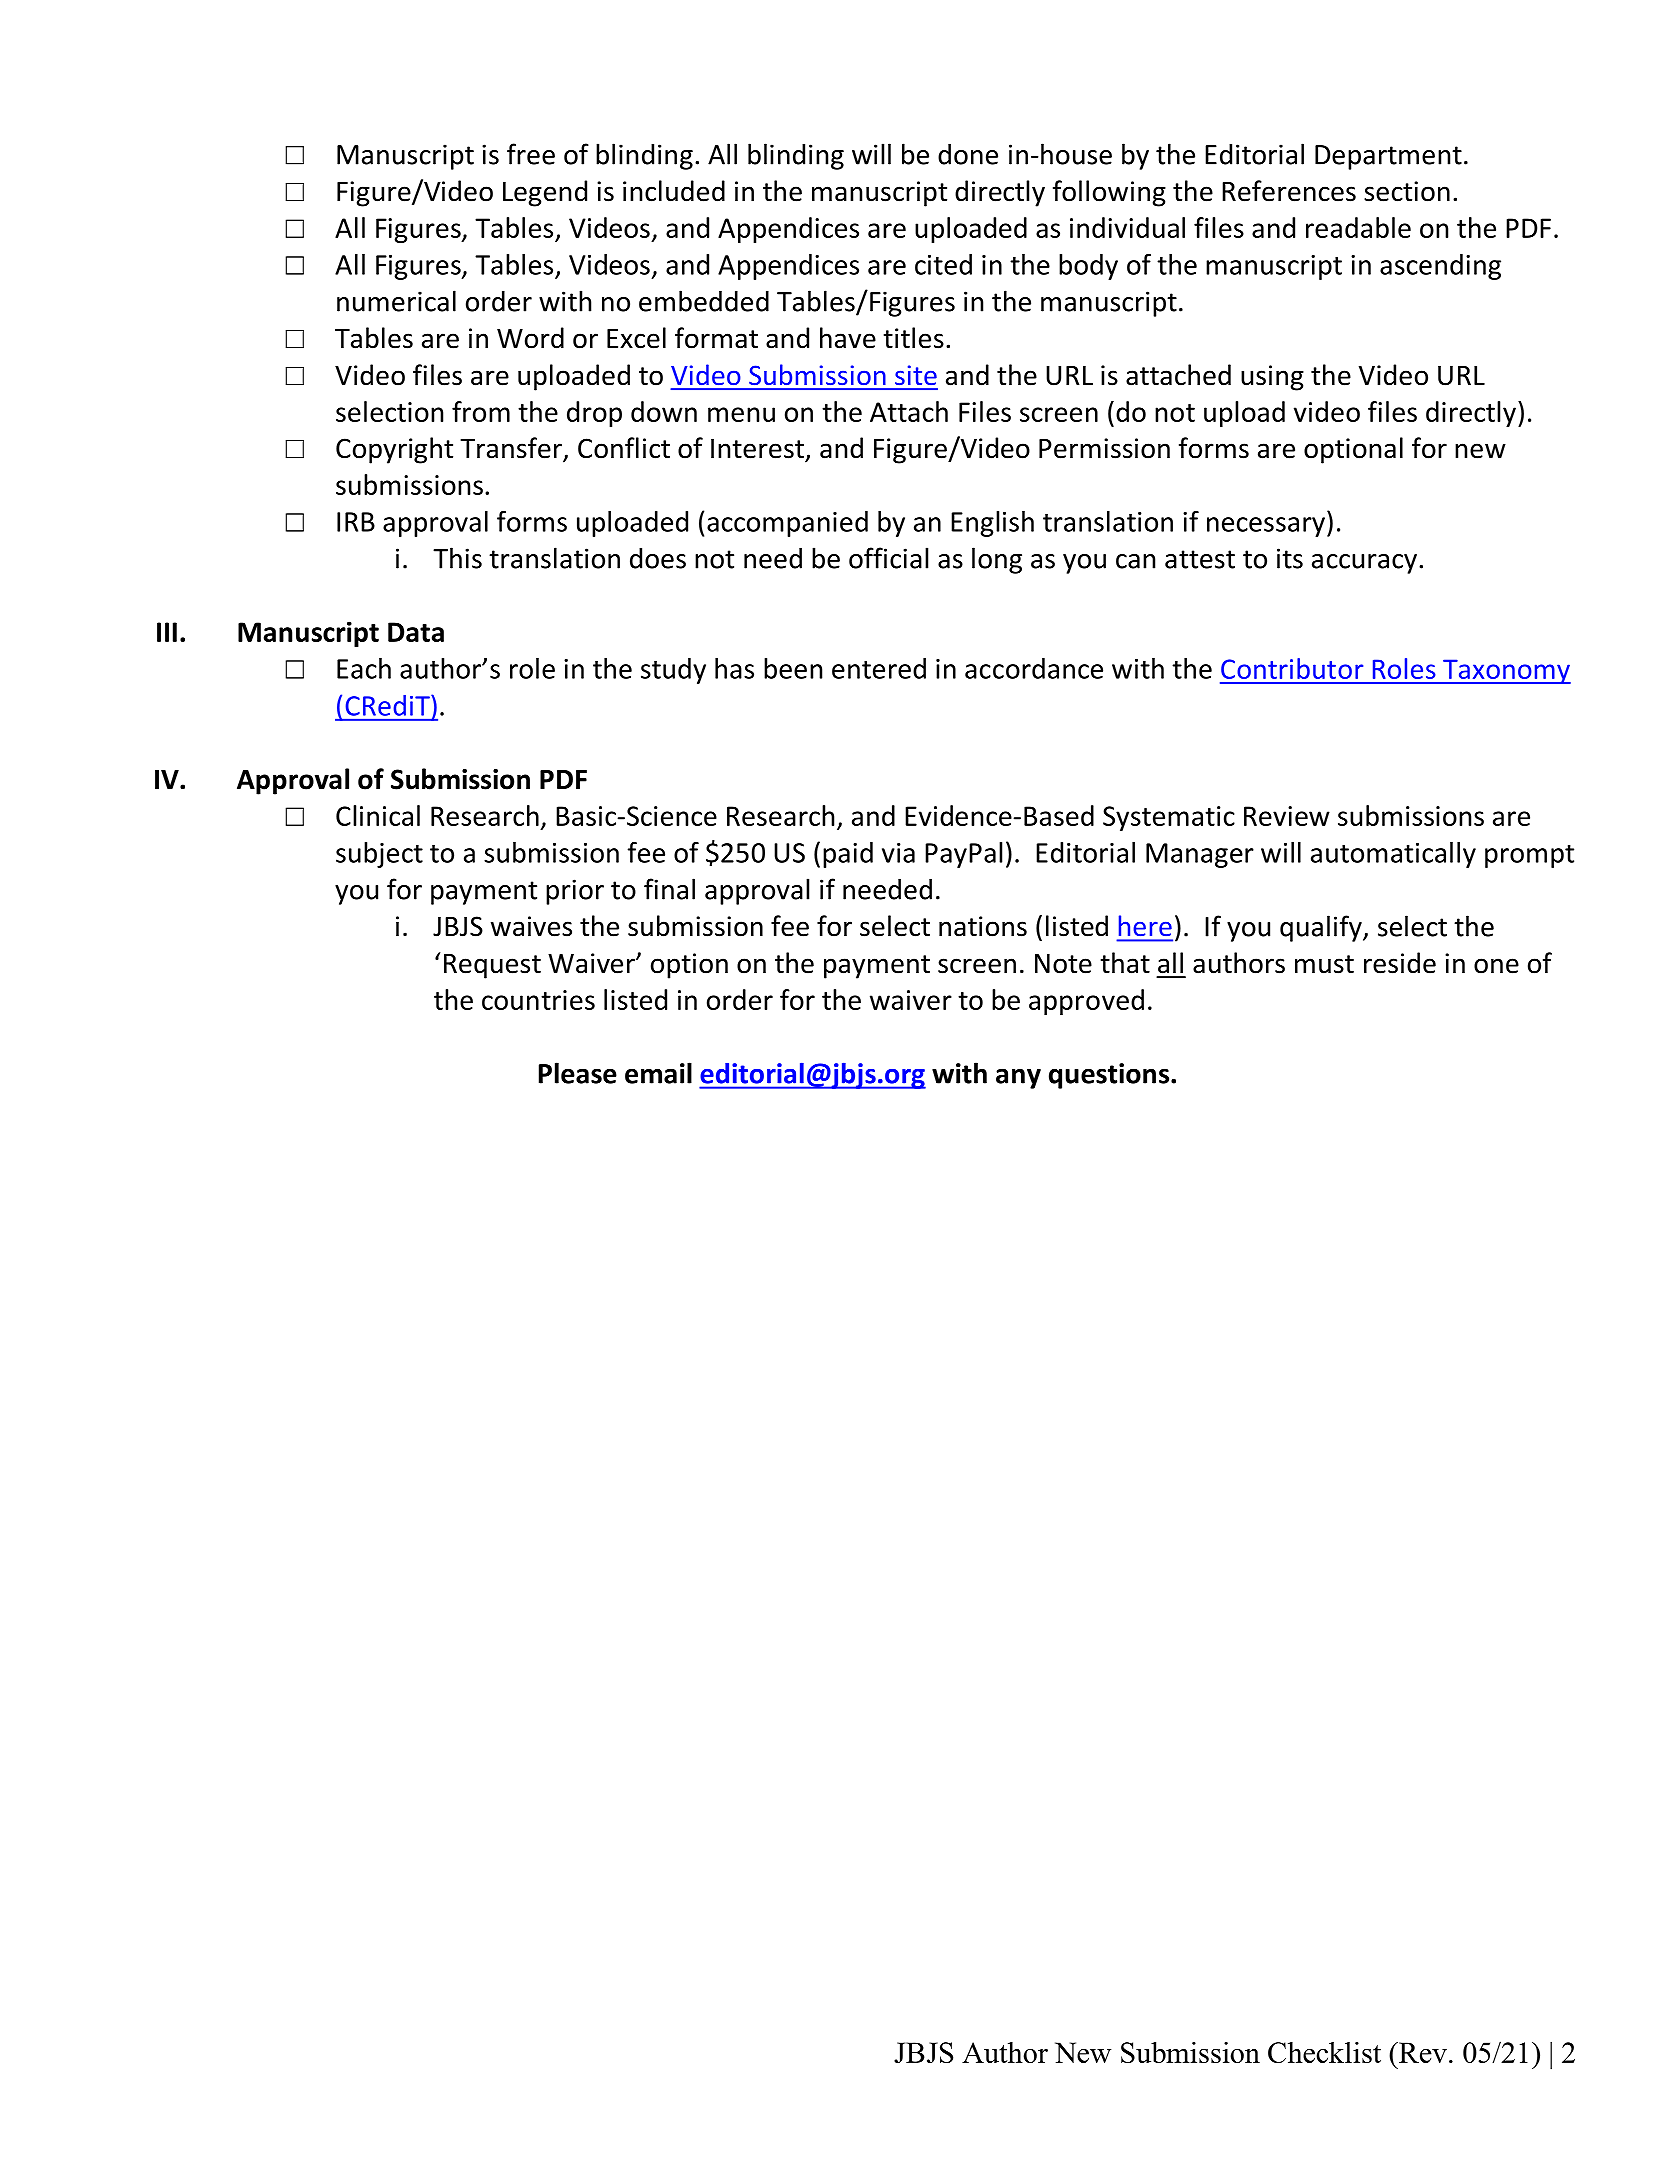 Image resolution: width=1675 pixels, height=2168 pixels. Describe the element at coordinates (658, 1073) in the screenshot. I see `email` at that location.
